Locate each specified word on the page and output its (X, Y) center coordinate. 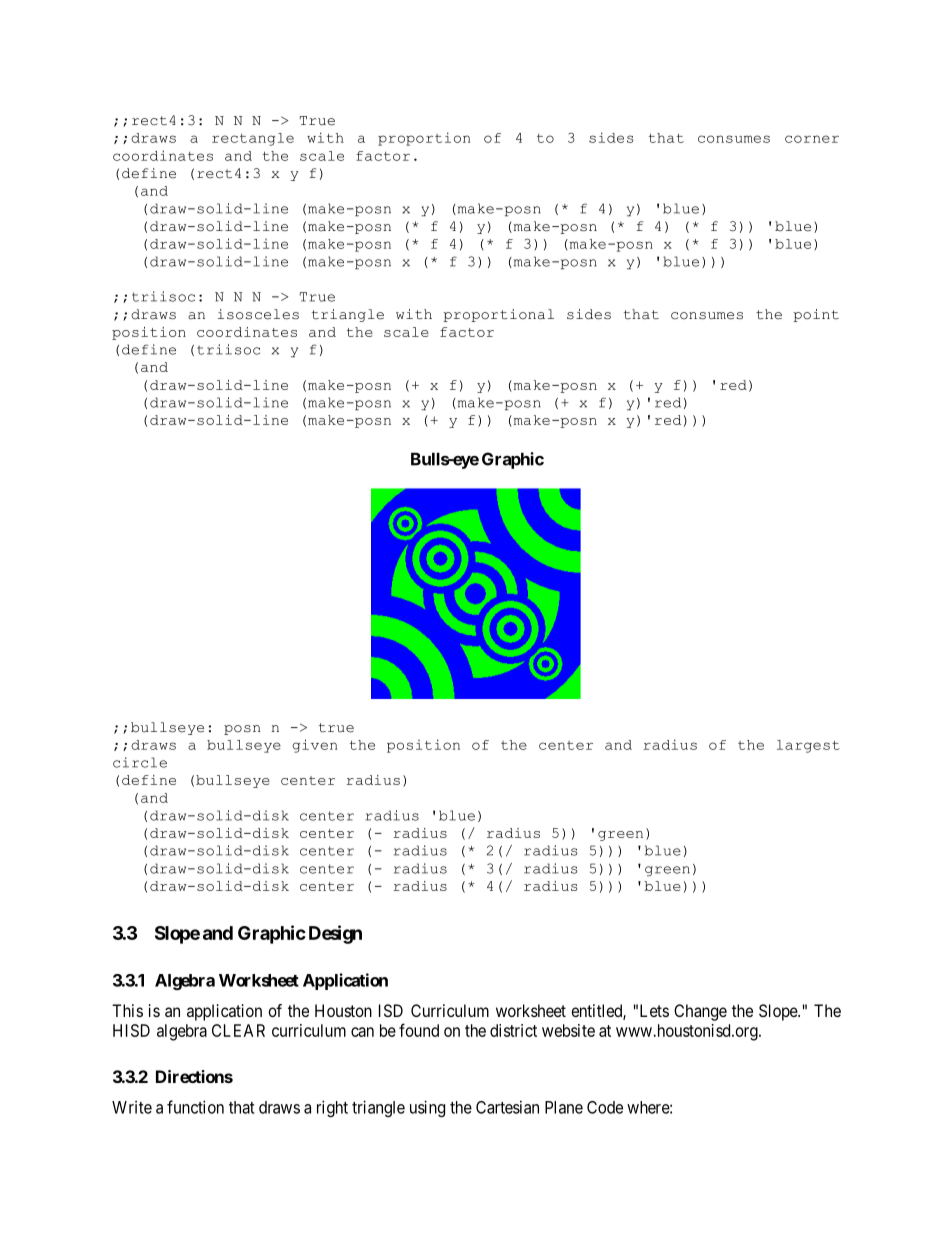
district (513, 1030)
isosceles (258, 314)
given (314, 746)
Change (700, 1012)
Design (335, 934)
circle (140, 762)
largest (808, 746)
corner (812, 139)
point (816, 315)
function (195, 1107)
